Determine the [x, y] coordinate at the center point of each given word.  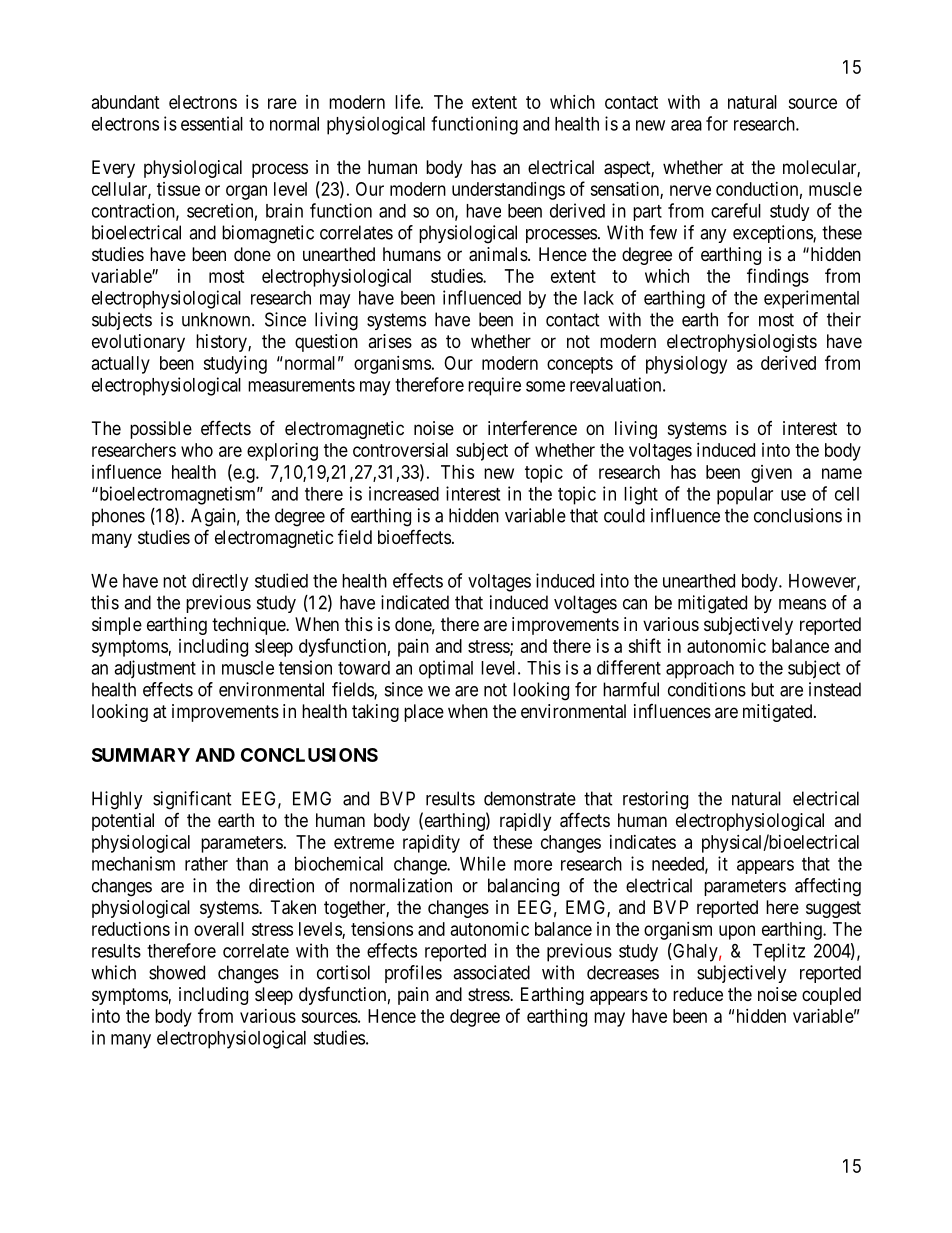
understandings [508, 191]
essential [212, 123]
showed [177, 972]
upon [737, 932]
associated [491, 972]
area [686, 125]
